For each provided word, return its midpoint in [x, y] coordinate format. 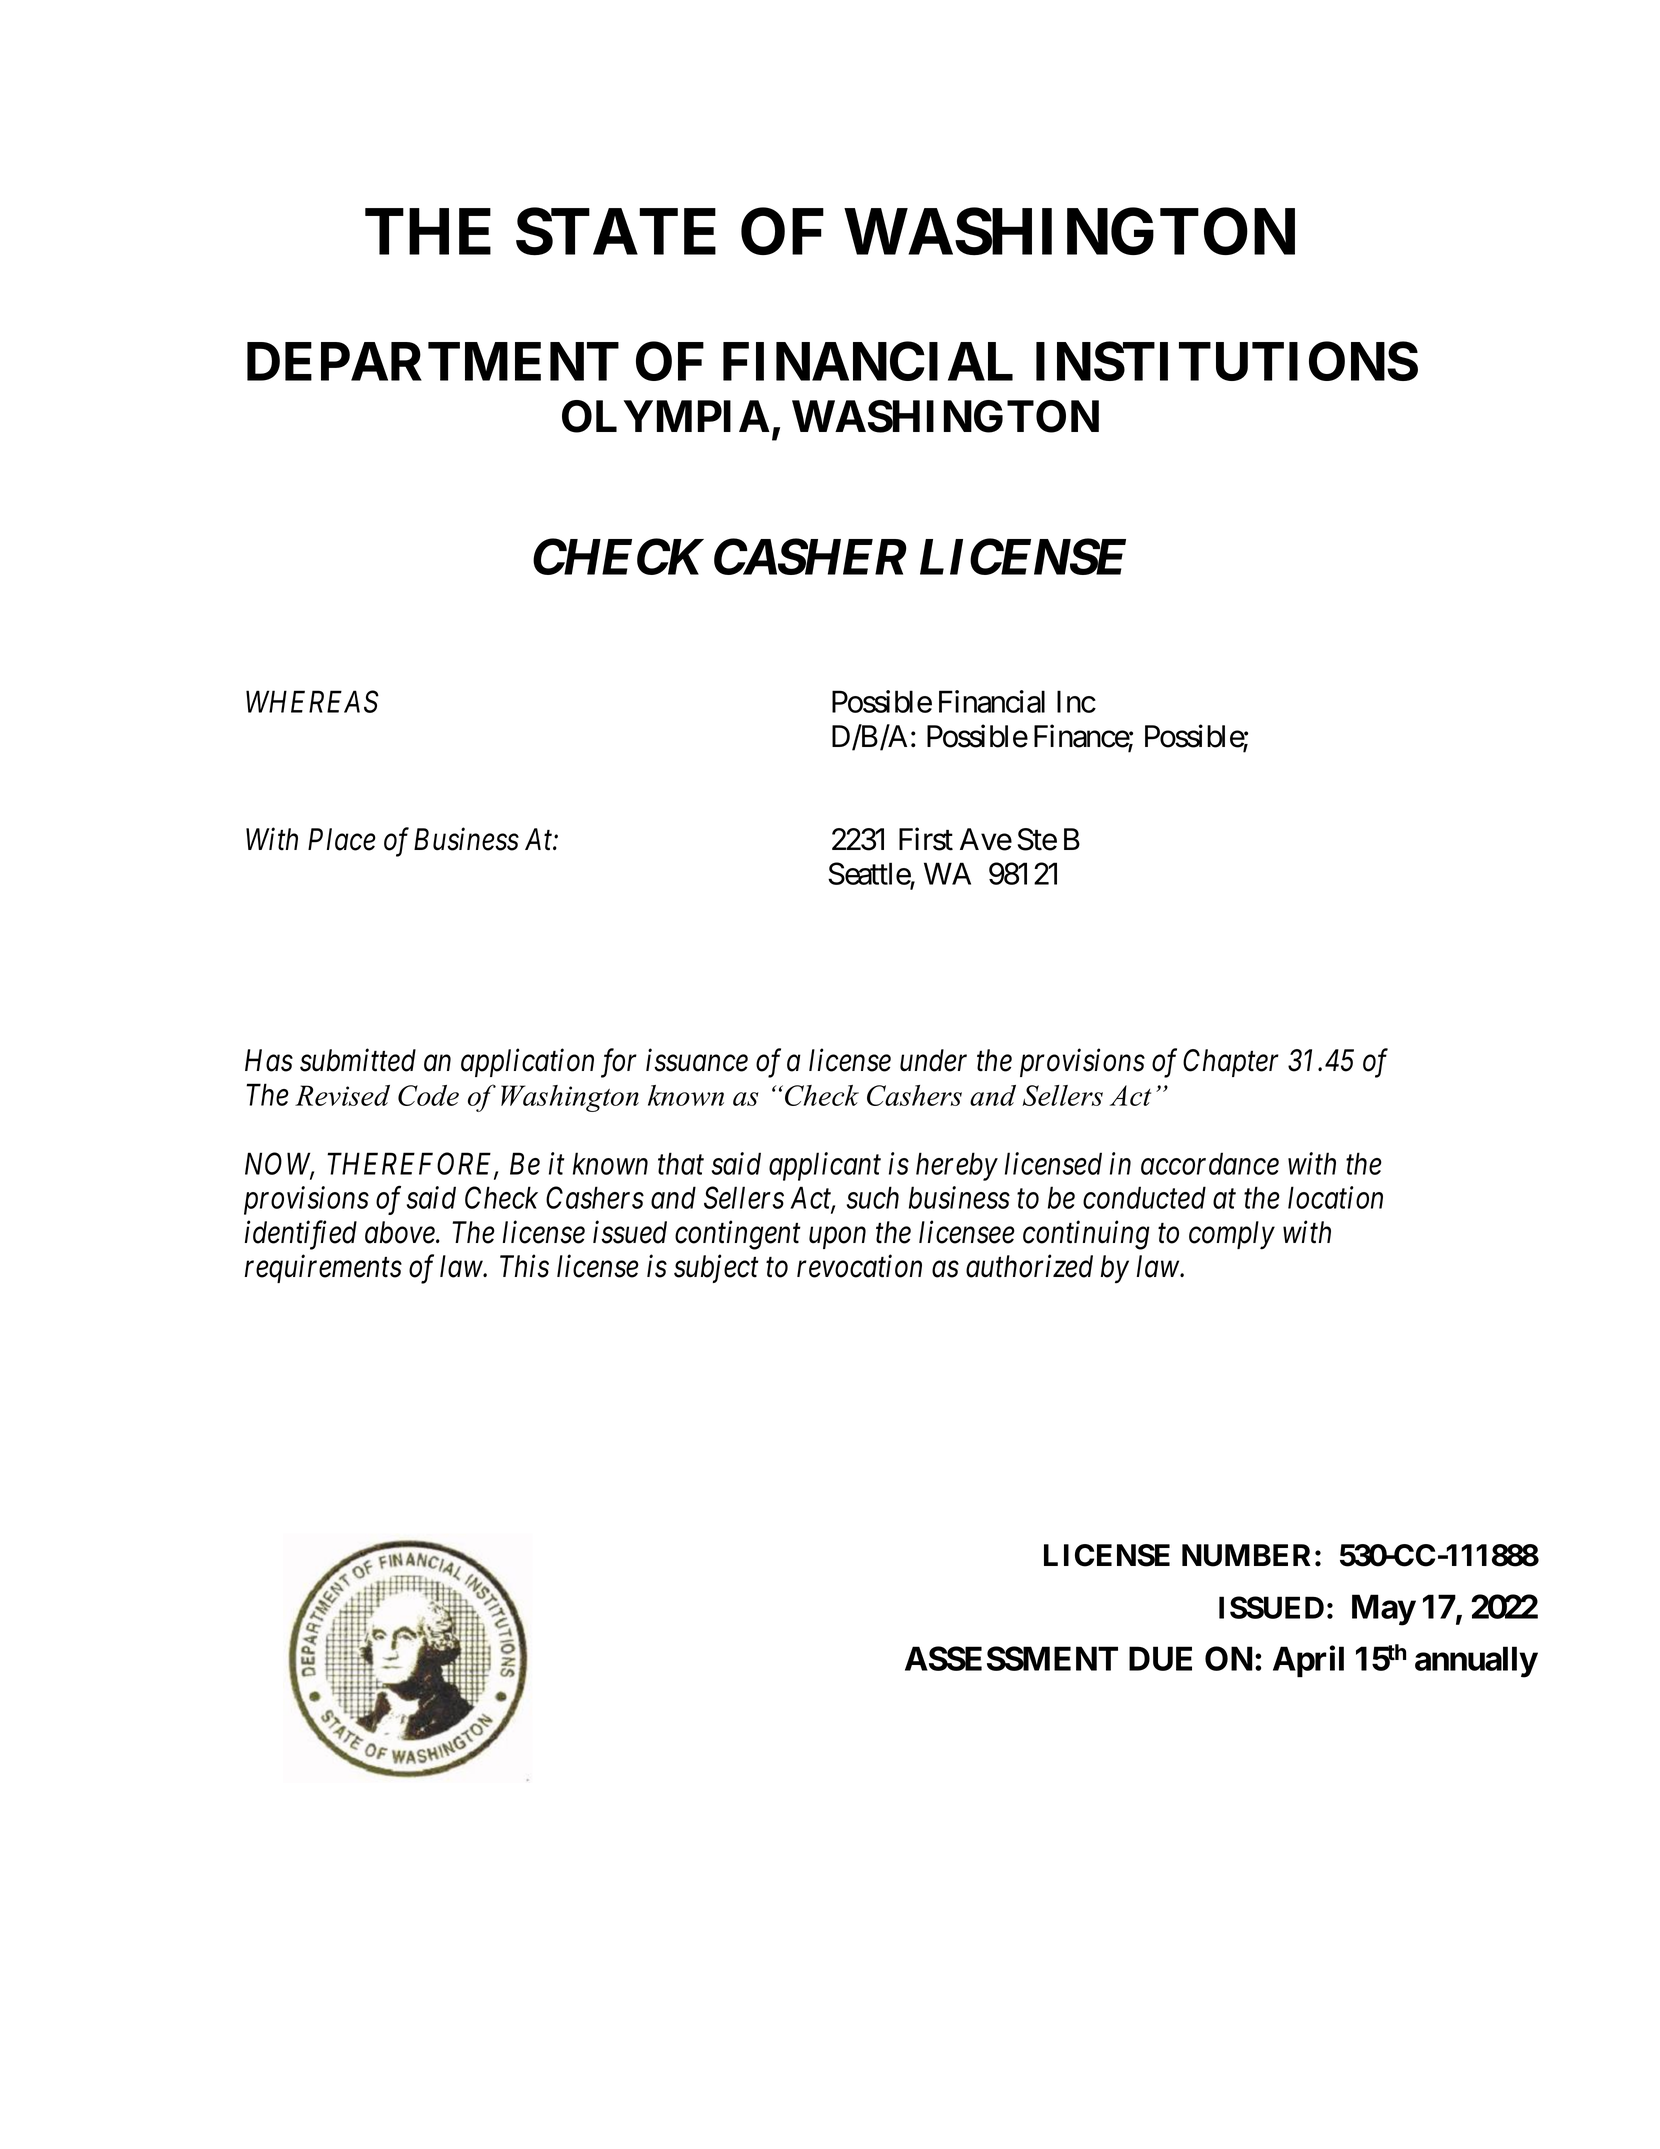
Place [342, 839]
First [926, 839]
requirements [323, 1269]
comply [1232, 1235]
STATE [616, 232]
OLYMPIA [666, 416]
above [401, 1232]
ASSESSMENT [1011, 1658]
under [933, 1060]
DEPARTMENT [433, 361]
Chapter [1231, 1063]
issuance [697, 1061]
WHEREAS [312, 702]
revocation [859, 1267]
